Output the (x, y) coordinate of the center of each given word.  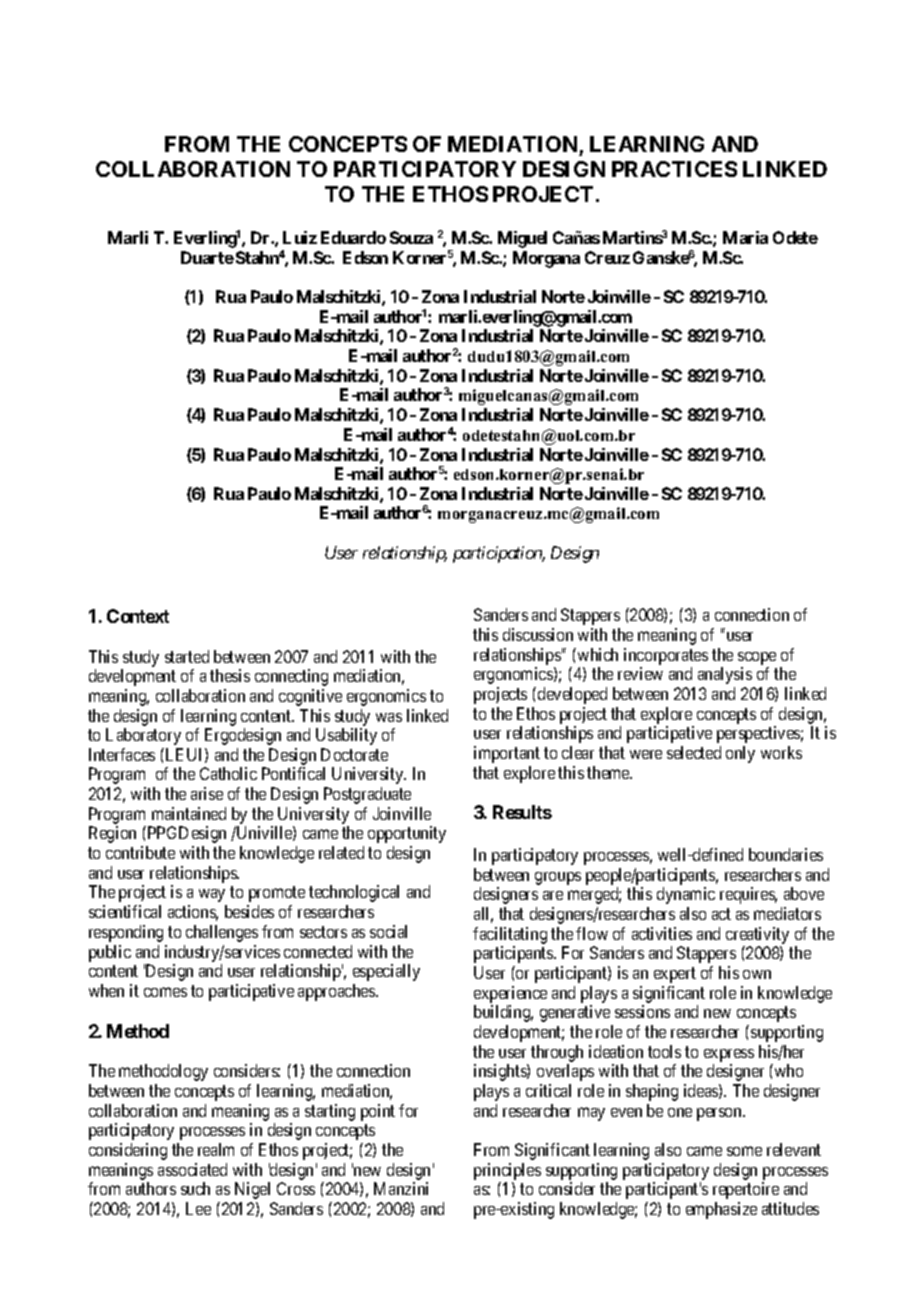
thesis (230, 675)
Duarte (207, 257)
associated (192, 1169)
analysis (725, 675)
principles (507, 1171)
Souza (411, 237)
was (389, 717)
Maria (745, 237)
